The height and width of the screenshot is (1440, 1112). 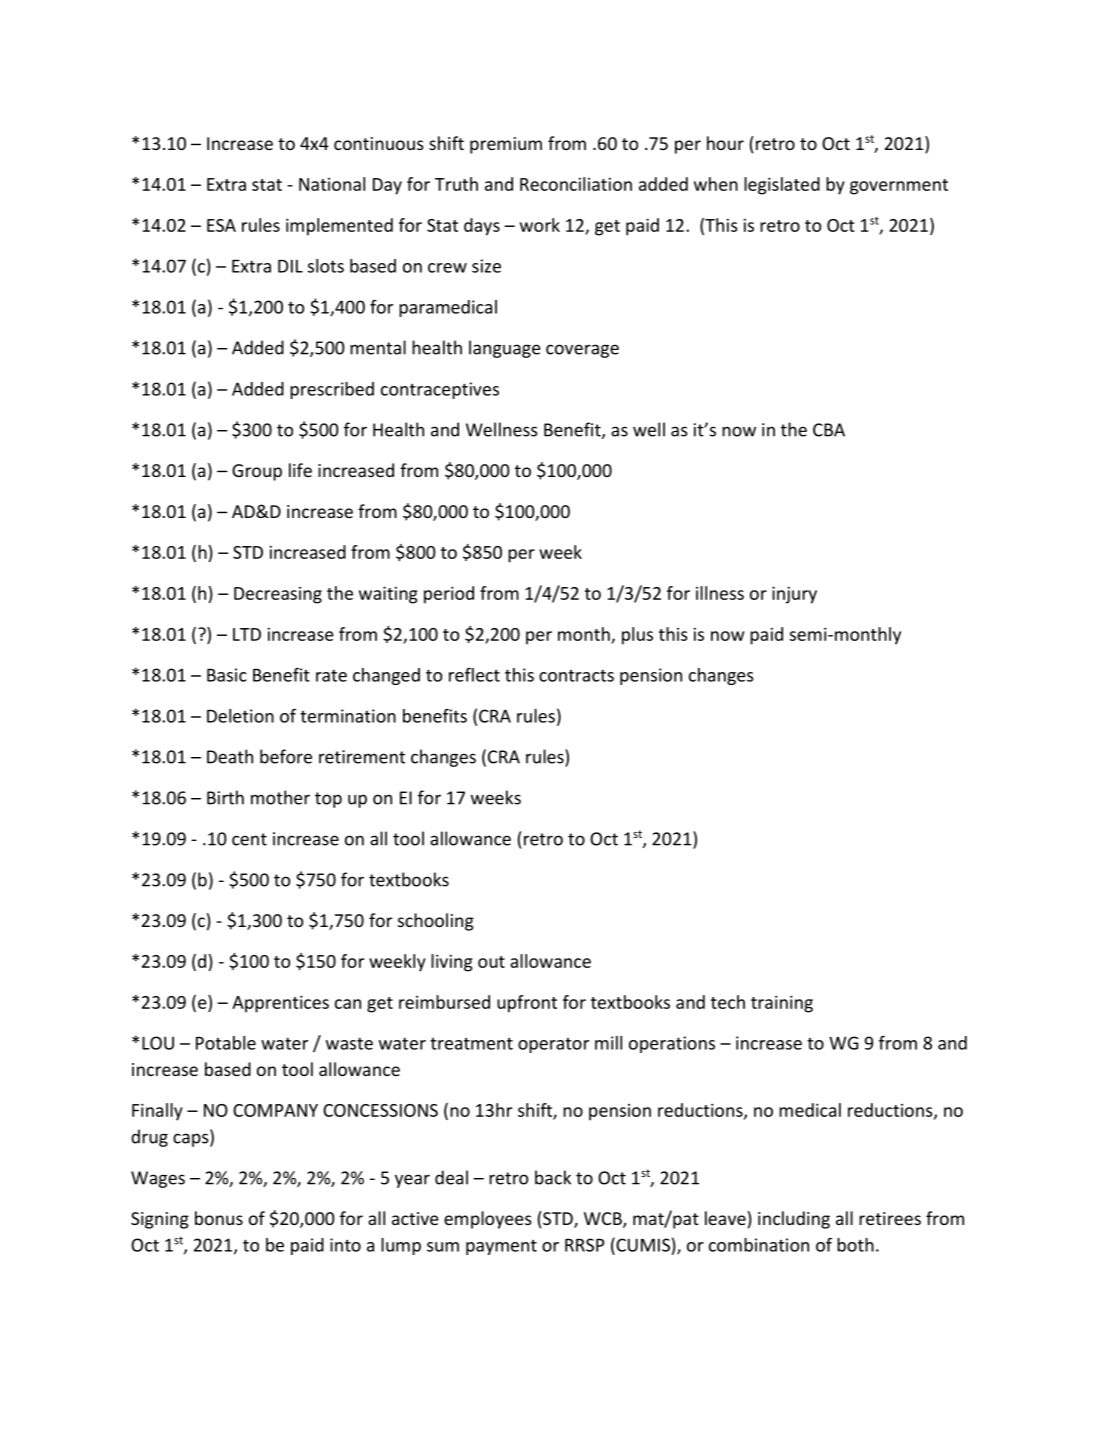 I want to click on prescribed, so click(x=332, y=390).
